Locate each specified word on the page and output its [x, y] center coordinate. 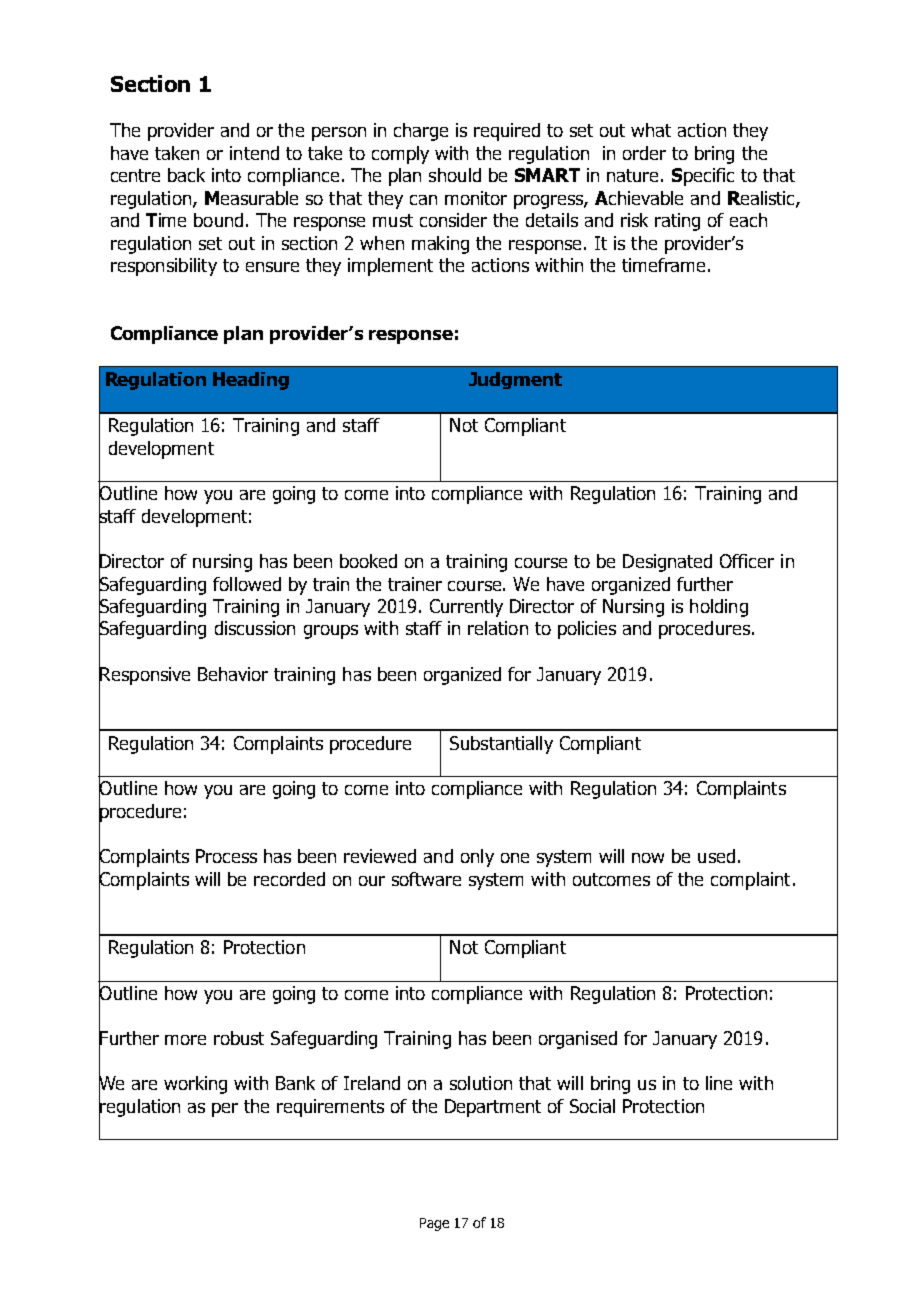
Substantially [501, 745]
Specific [703, 177]
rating [677, 222]
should [455, 175]
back [186, 175]
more [185, 1040]
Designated [667, 563]
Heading [251, 381]
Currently [466, 608]
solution [481, 1083]
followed [247, 584]
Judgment [515, 380]
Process [226, 856]
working [195, 1085]
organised [578, 1040]
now [648, 858]
